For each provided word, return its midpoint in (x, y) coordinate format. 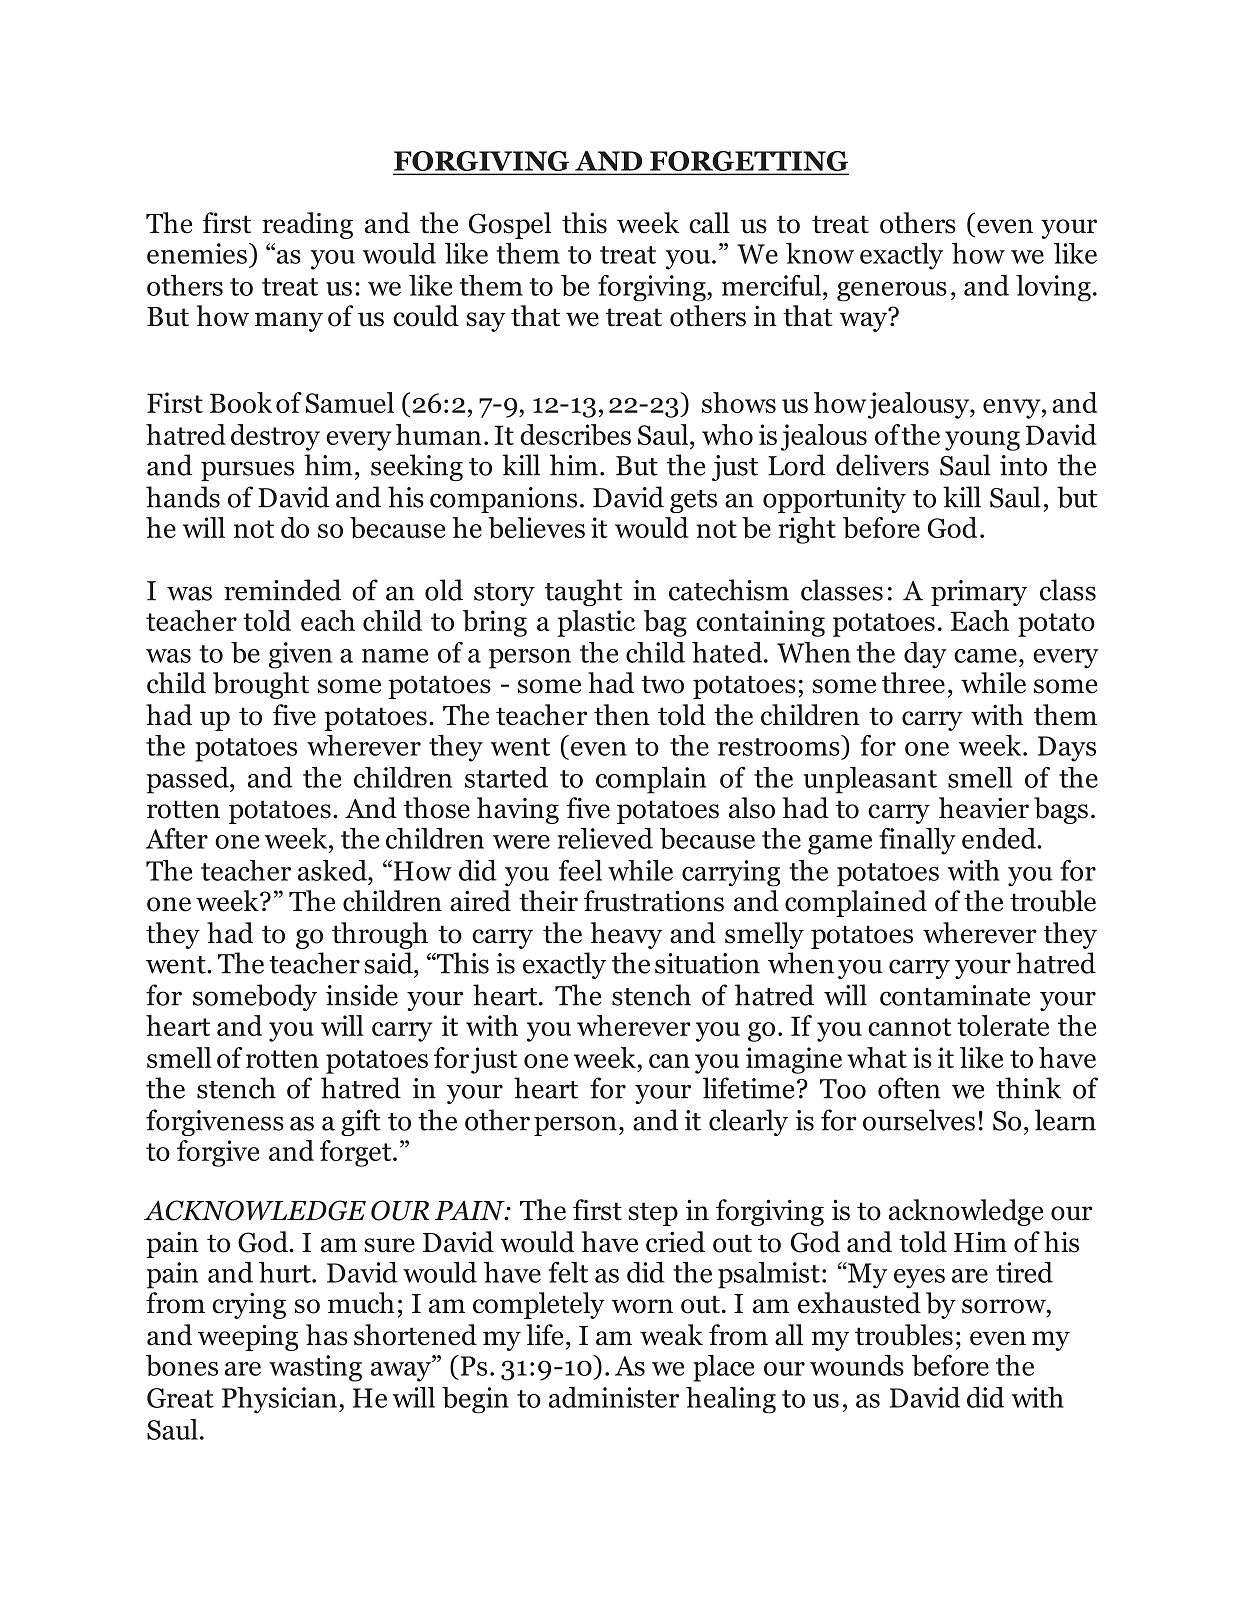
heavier (984, 808)
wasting (315, 1368)
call (709, 223)
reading (307, 225)
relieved (605, 838)
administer (614, 1397)
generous (892, 292)
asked (333, 870)
